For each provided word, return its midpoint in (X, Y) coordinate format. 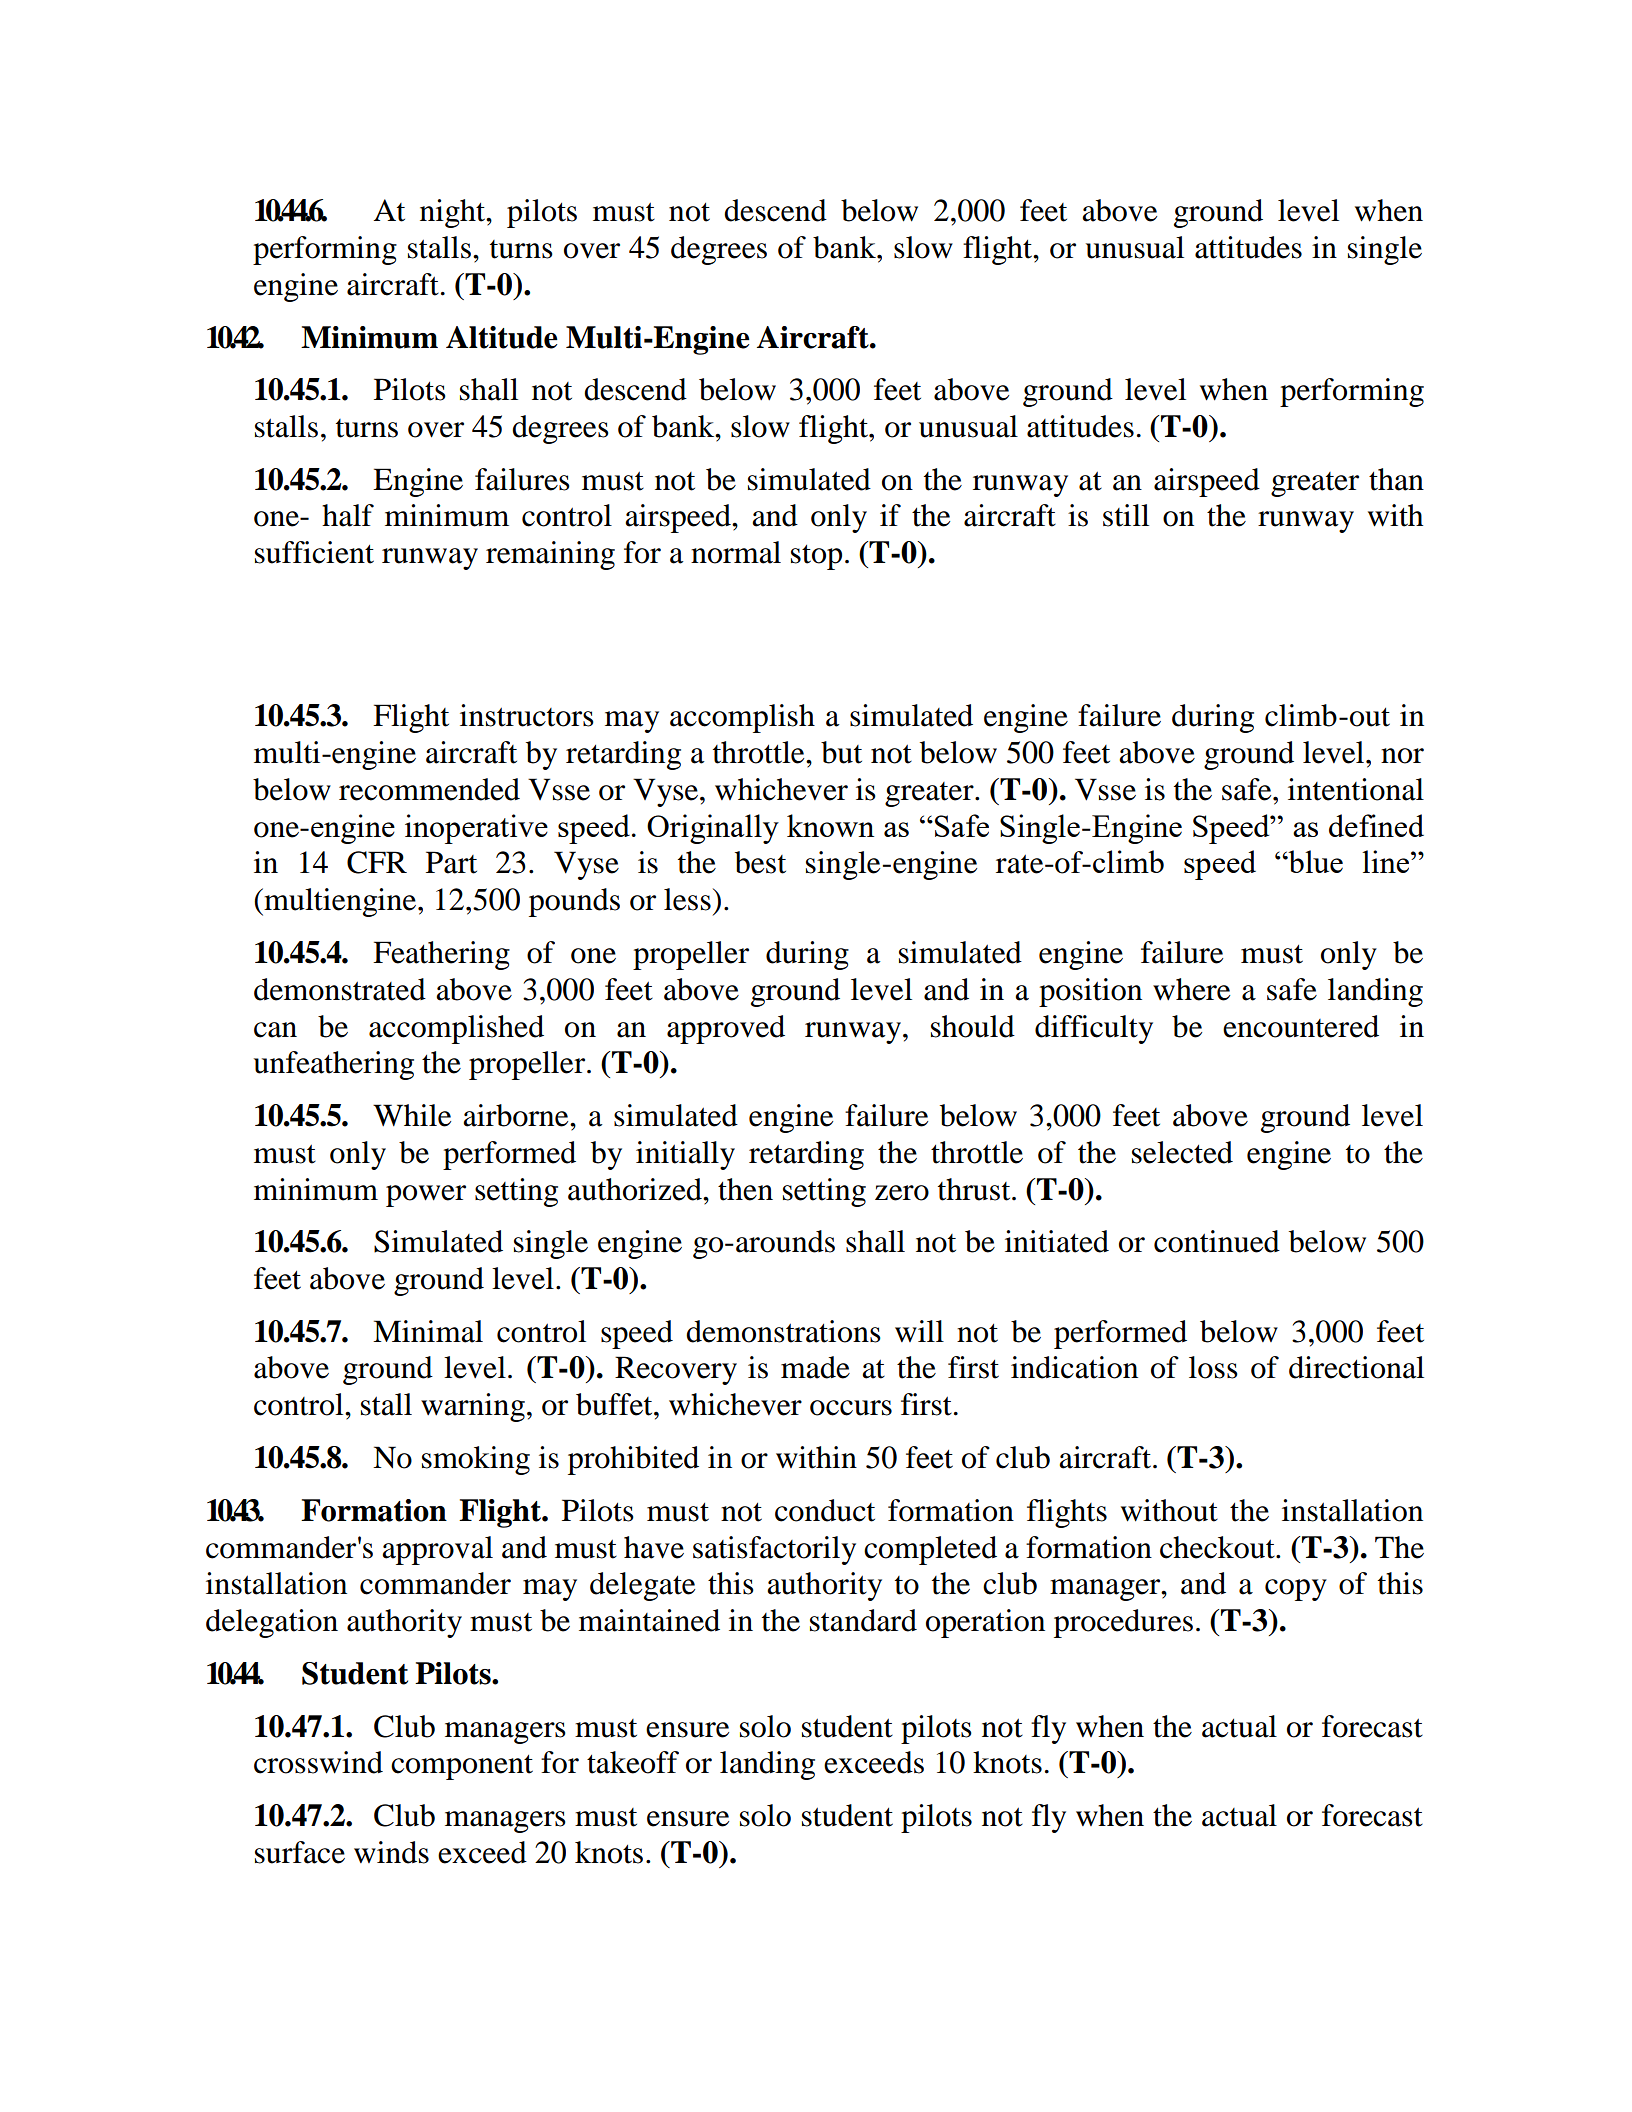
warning (473, 1407)
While (412, 1115)
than (1396, 479)
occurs (851, 1408)
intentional (1356, 789)
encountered (1301, 1026)
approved (726, 1029)
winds (391, 1852)
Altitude (502, 337)
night (454, 213)
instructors (527, 715)
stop (816, 557)
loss (1213, 1367)
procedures (1123, 1623)
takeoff (633, 1762)
